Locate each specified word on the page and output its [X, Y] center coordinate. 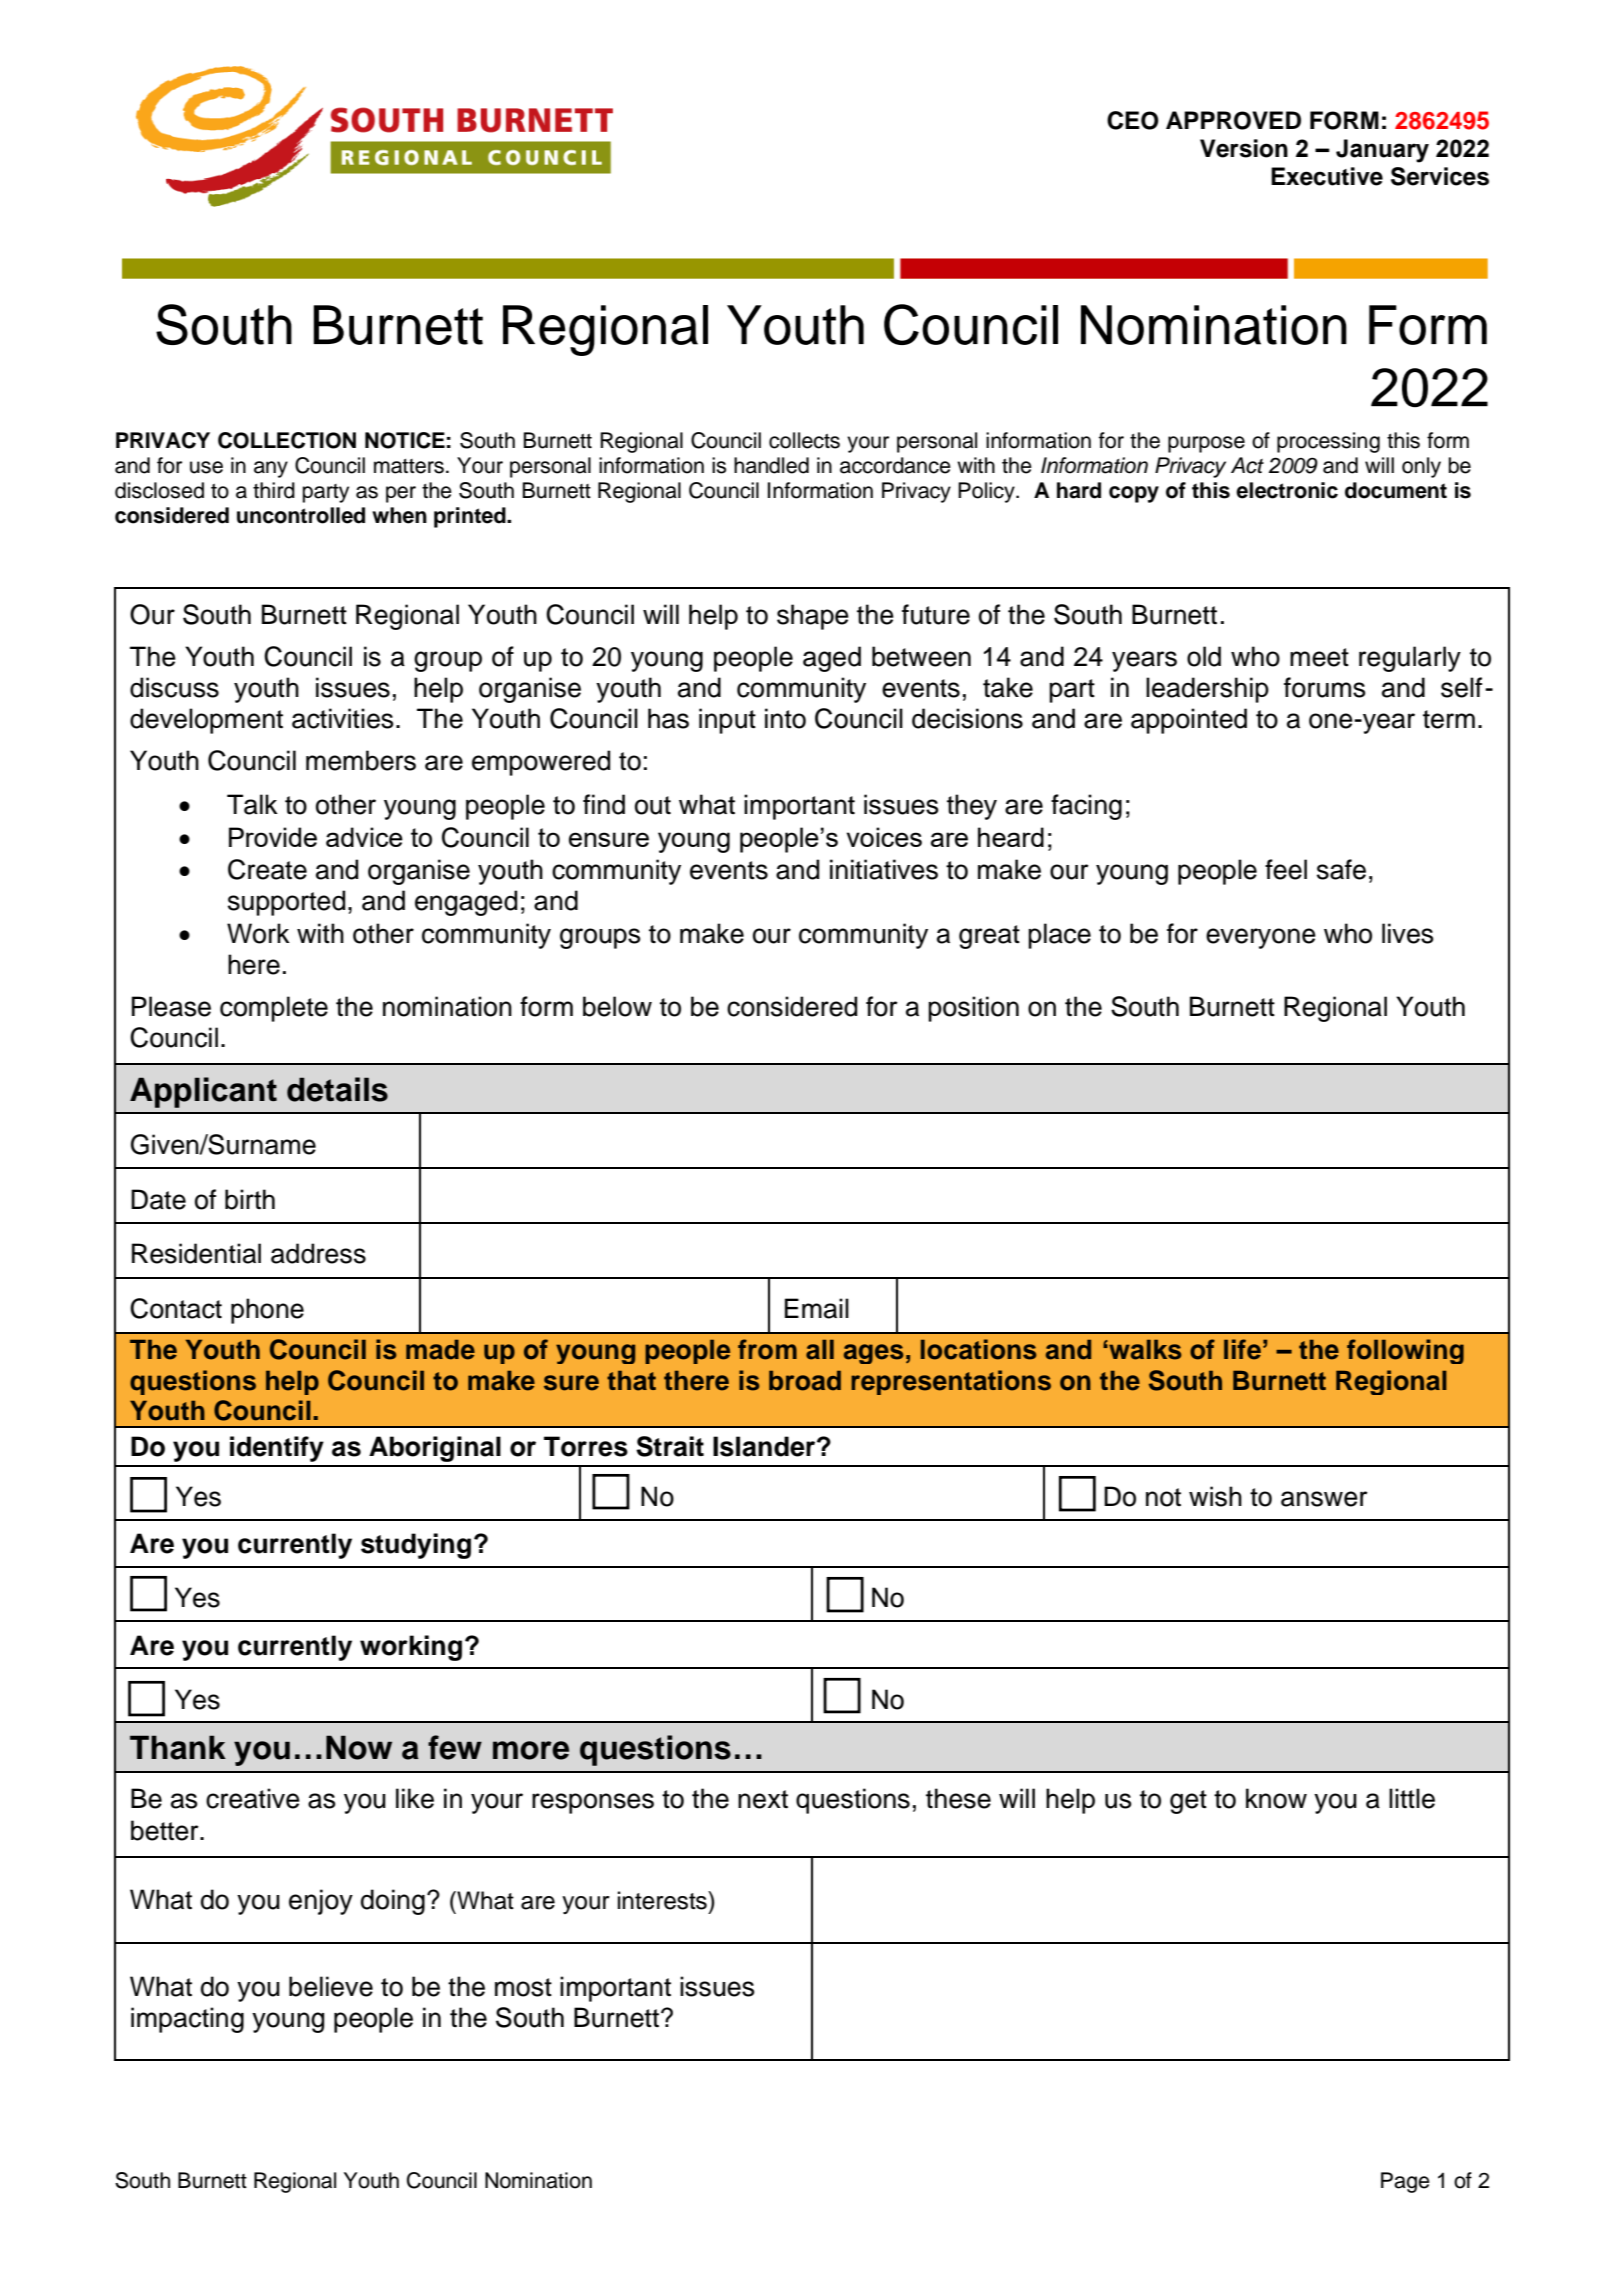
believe [331, 1986]
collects [804, 440]
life [1242, 1349]
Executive [1327, 176]
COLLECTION [287, 440]
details [337, 1089]
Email [817, 1308]
